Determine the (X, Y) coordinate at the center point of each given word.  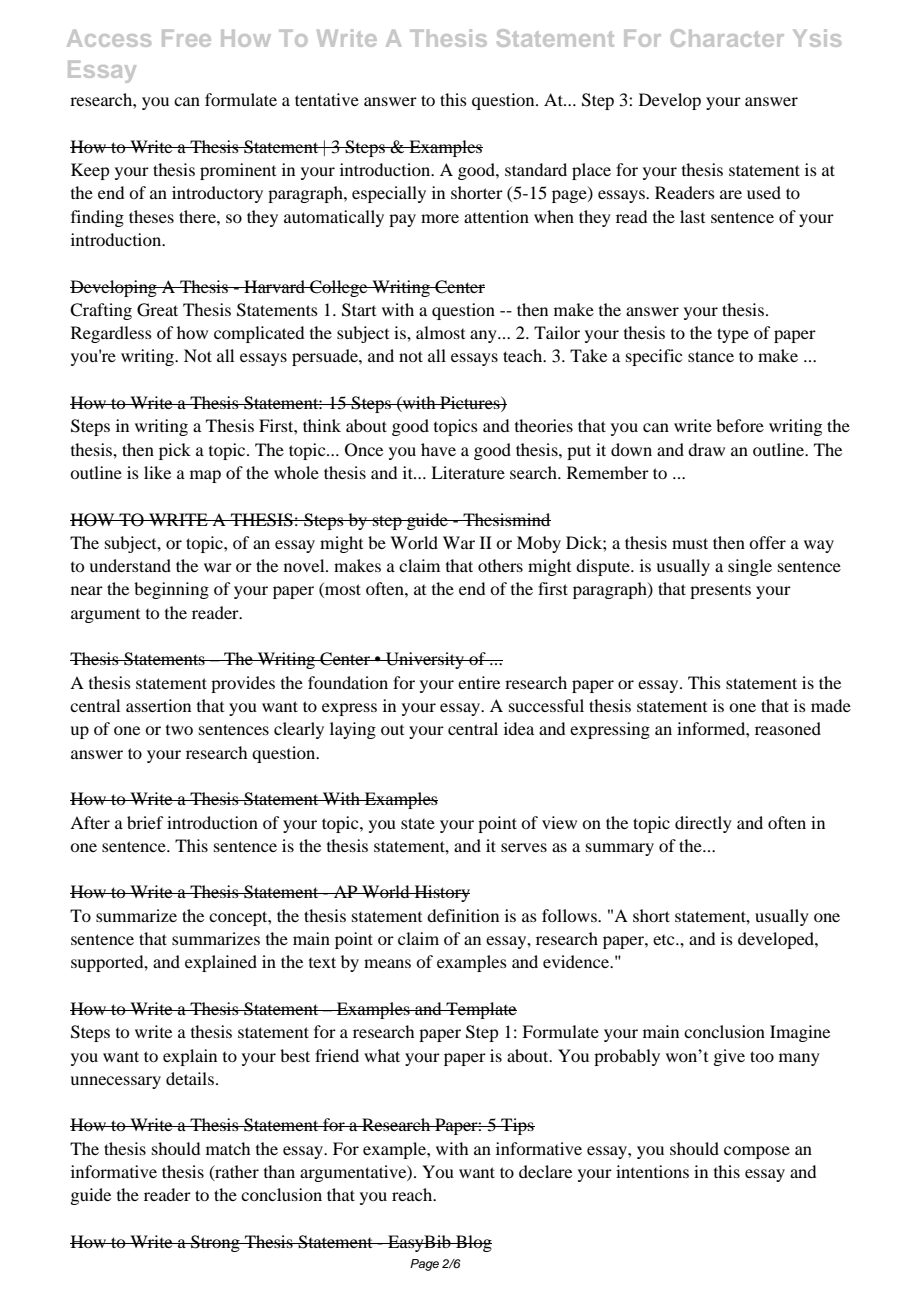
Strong (215, 1243)
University (425, 660)
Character (727, 38)
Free (186, 38)
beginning (171, 590)
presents (720, 591)
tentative (327, 99)
